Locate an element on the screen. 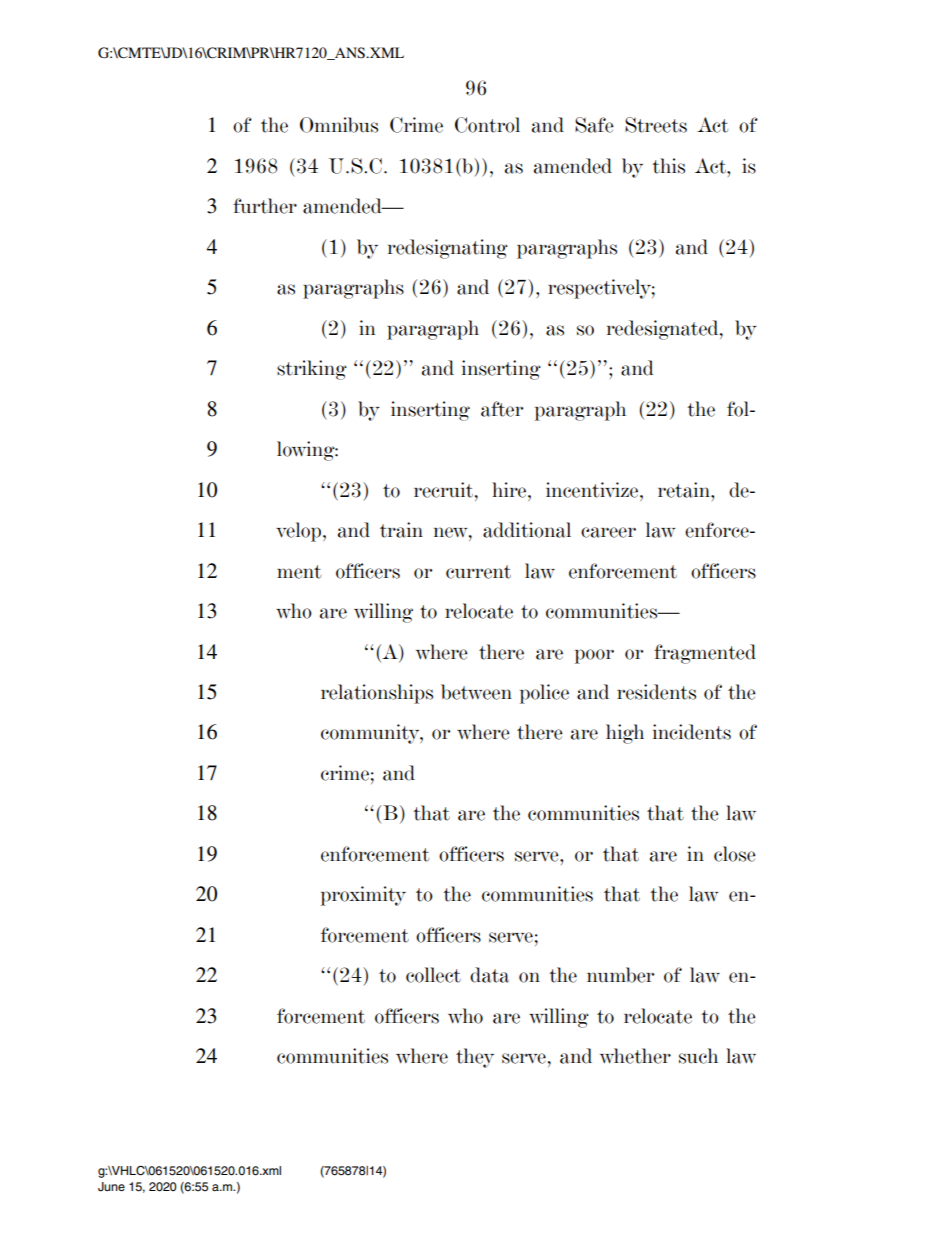  between is located at coordinates (476, 692).
